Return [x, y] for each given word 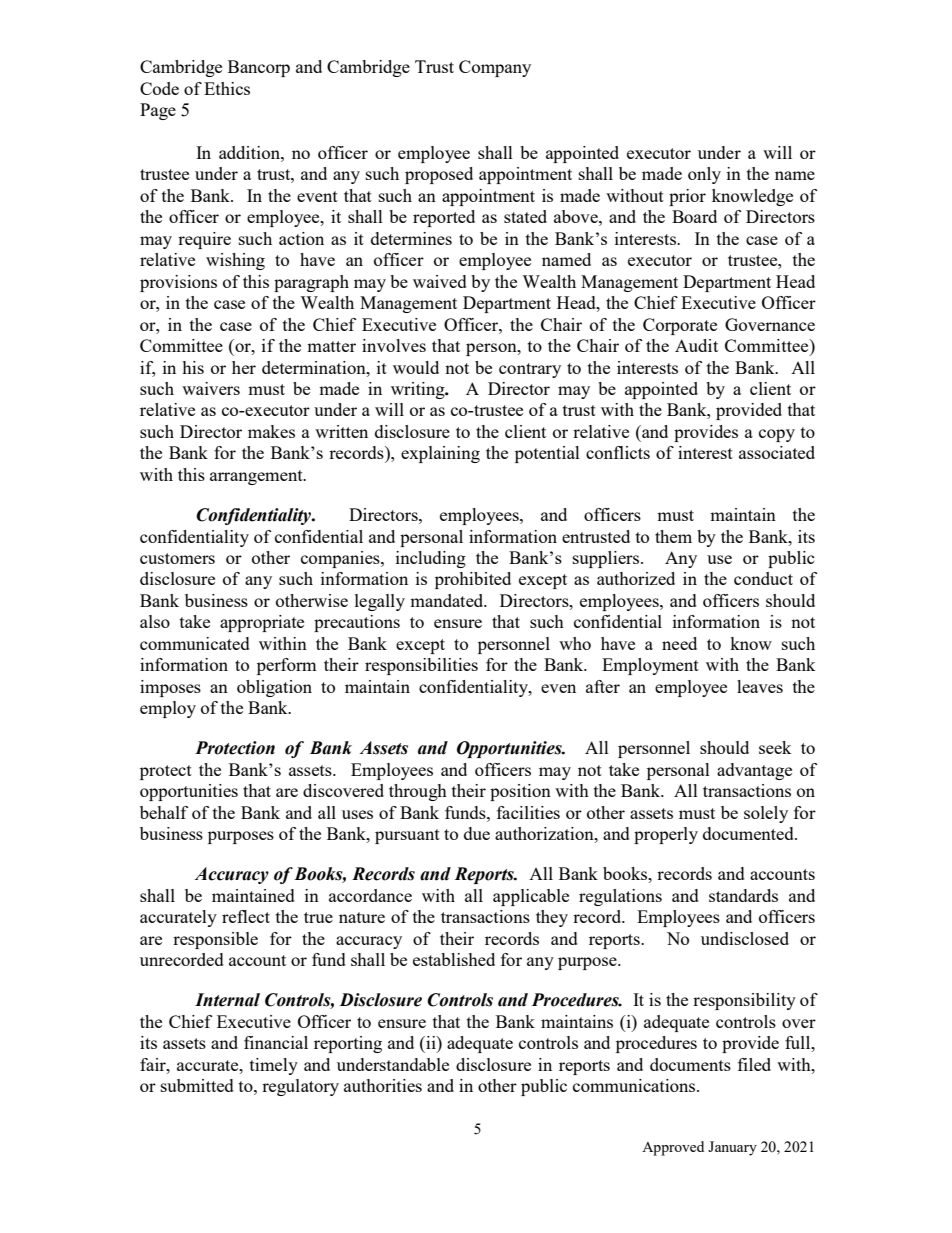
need [679, 643]
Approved [673, 1148]
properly [666, 835]
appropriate [262, 623]
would [416, 367]
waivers [211, 388]
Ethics [227, 88]
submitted [197, 1085]
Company [495, 68]
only [704, 175]
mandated [448, 600]
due [477, 833]
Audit [696, 345]
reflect [246, 916]
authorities [383, 1085]
